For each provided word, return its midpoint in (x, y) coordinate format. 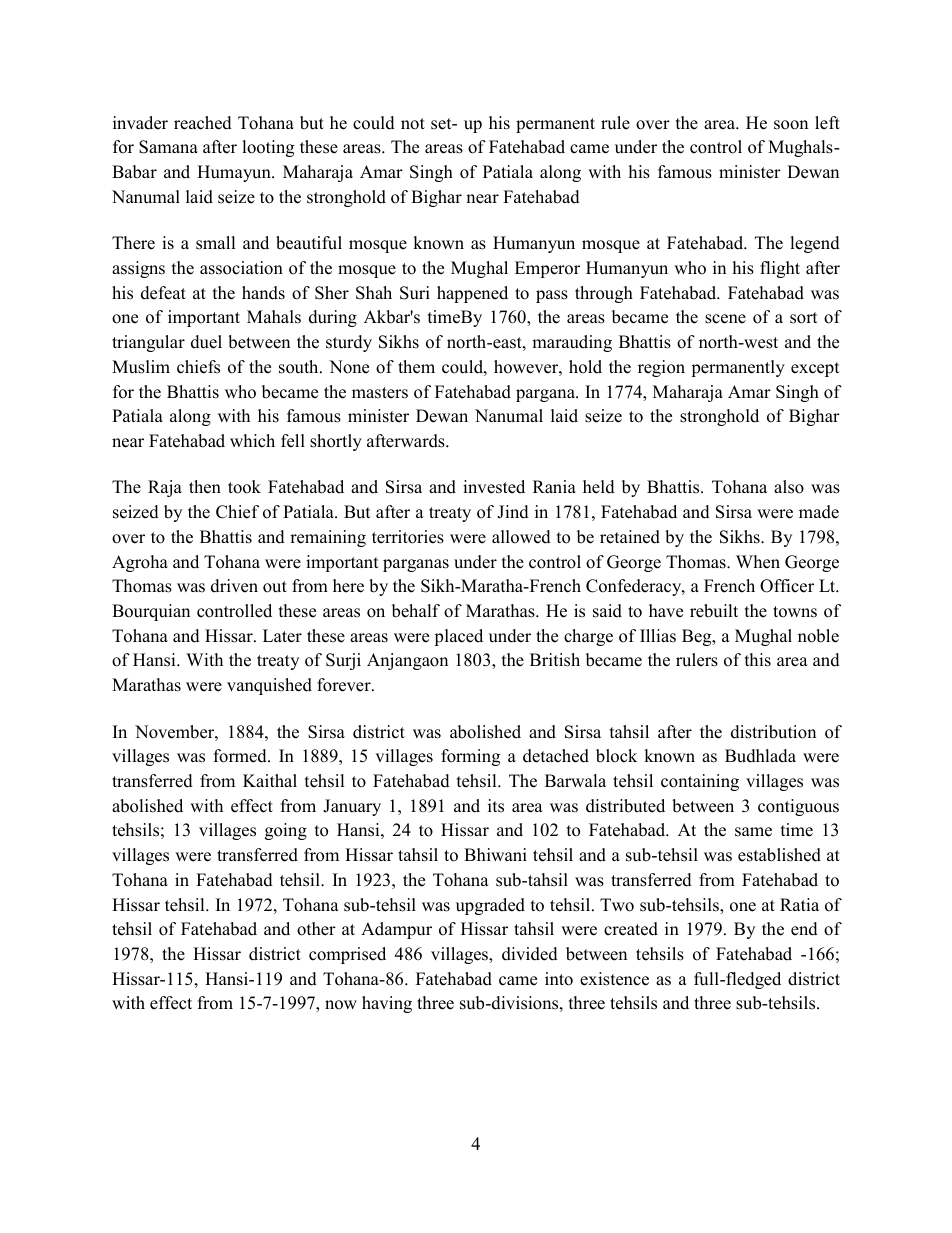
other (316, 929)
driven (234, 586)
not (413, 124)
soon (791, 125)
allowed (521, 537)
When (758, 562)
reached (203, 123)
